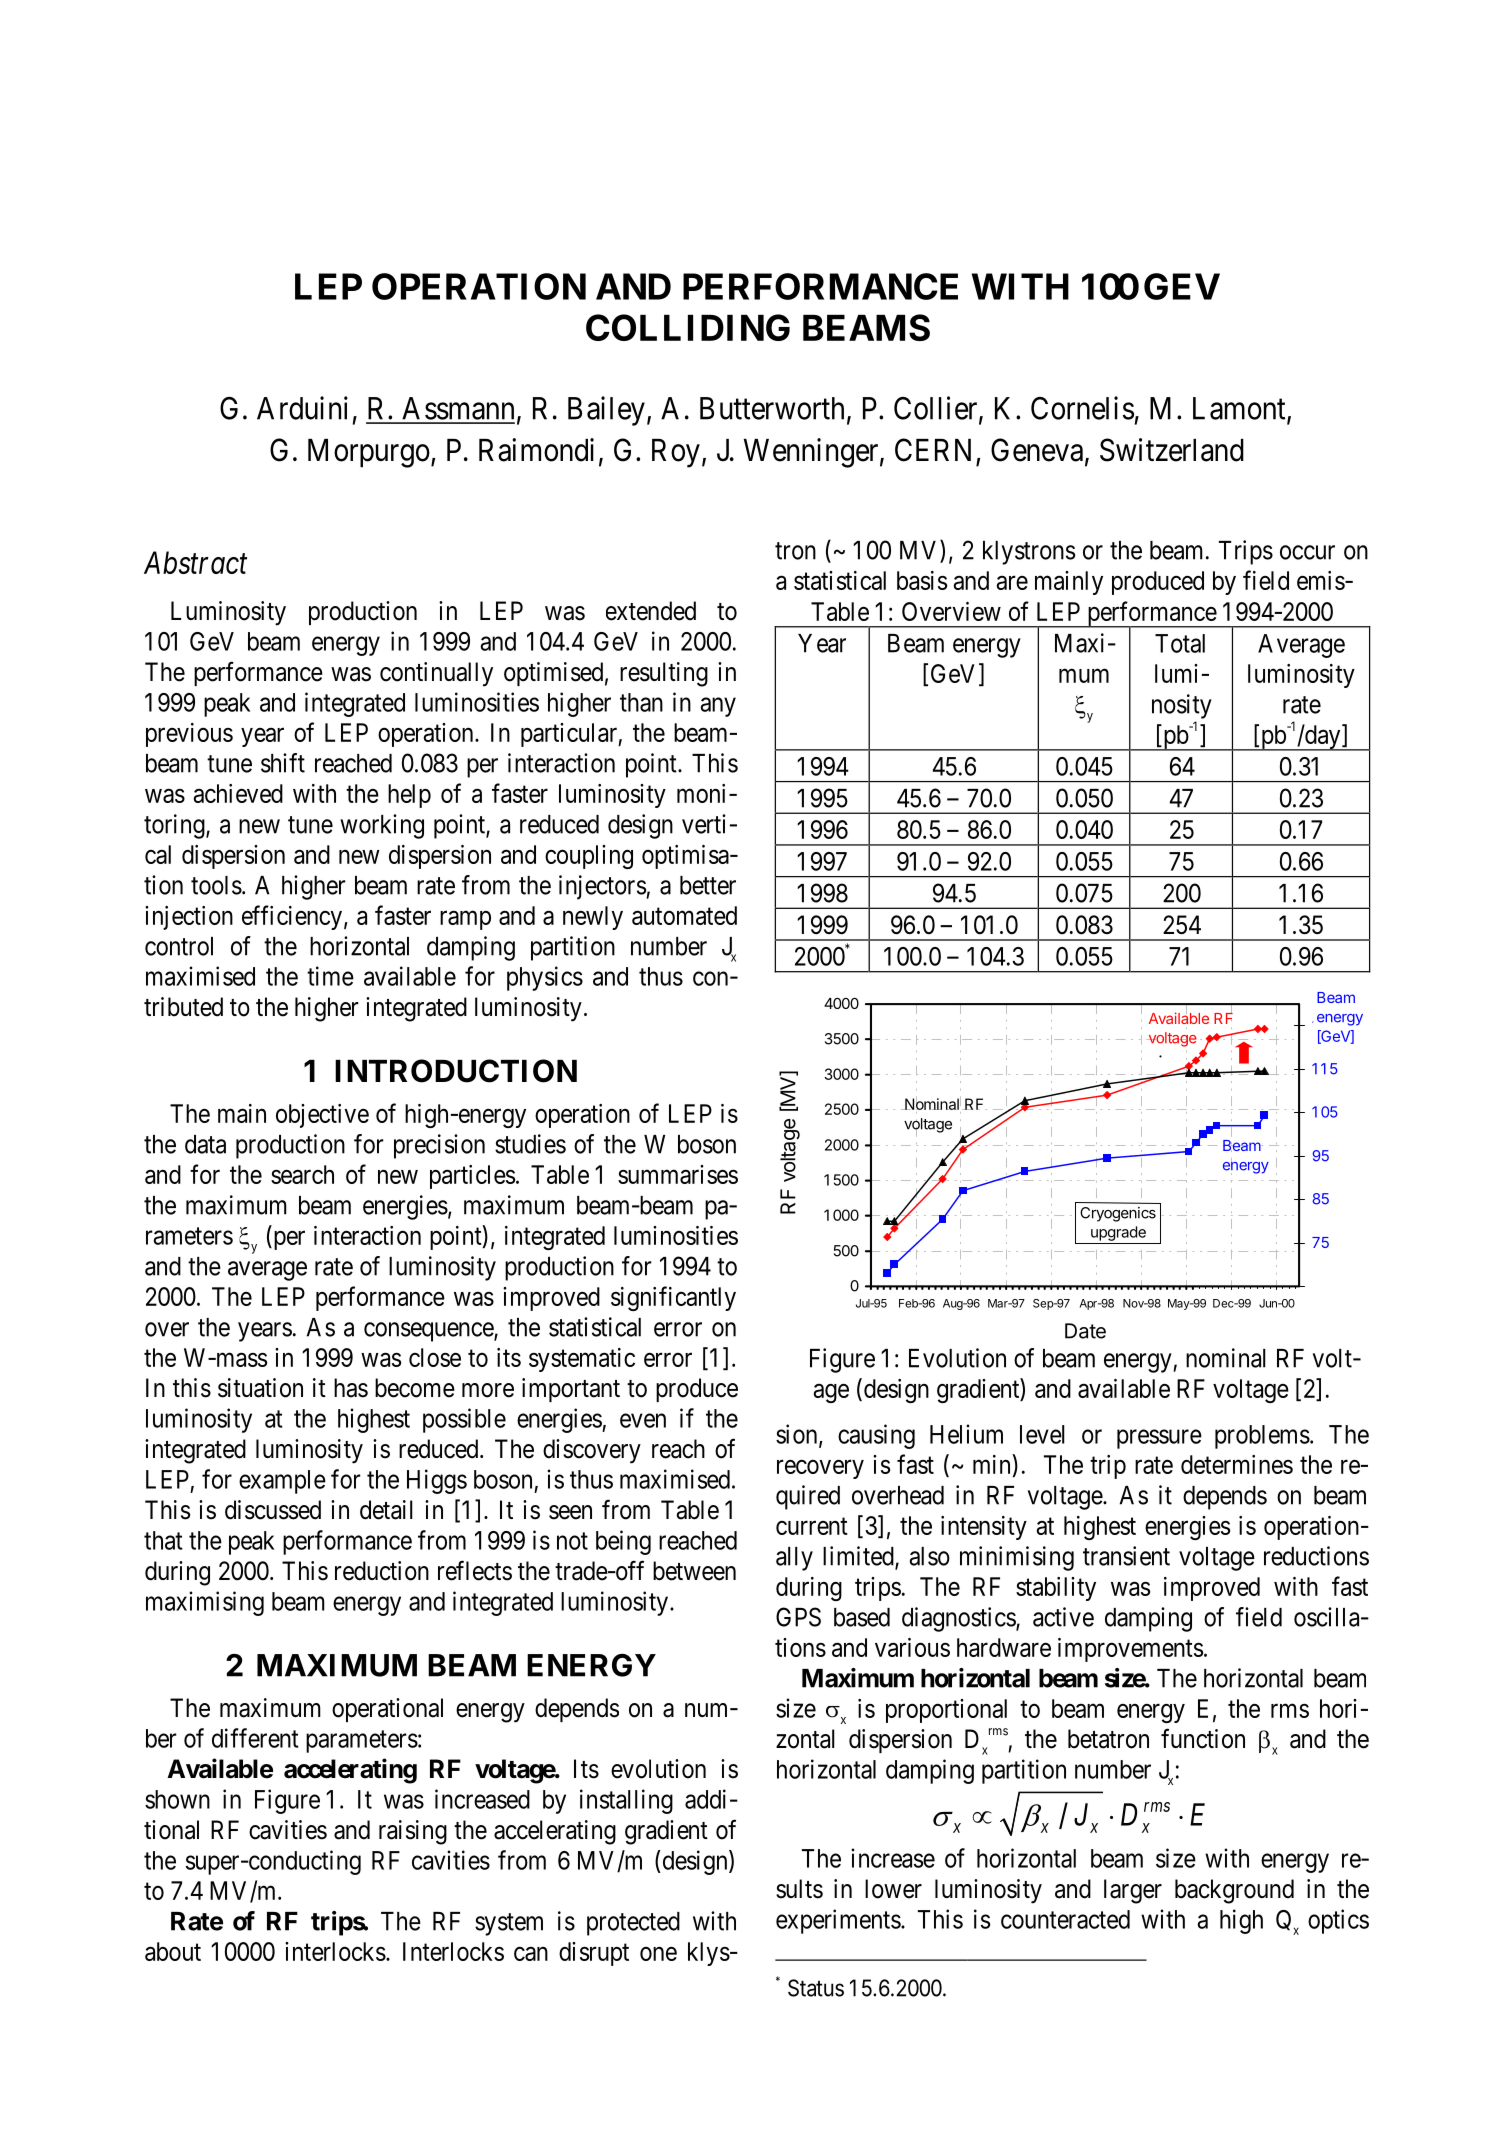  I want to click on any, so click(718, 707).
